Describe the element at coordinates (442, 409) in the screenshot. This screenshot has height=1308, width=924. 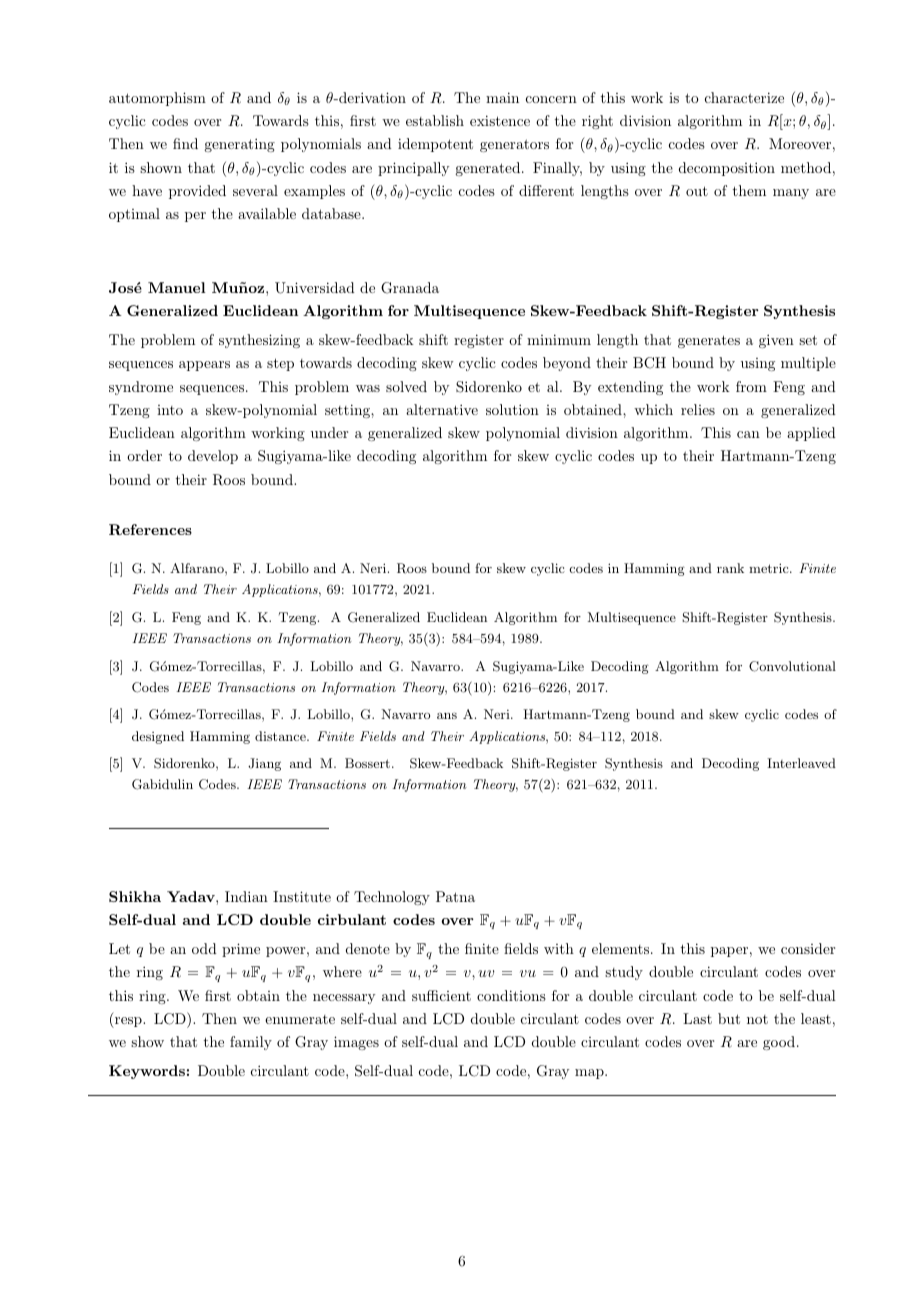
I see `alternative` at that location.
